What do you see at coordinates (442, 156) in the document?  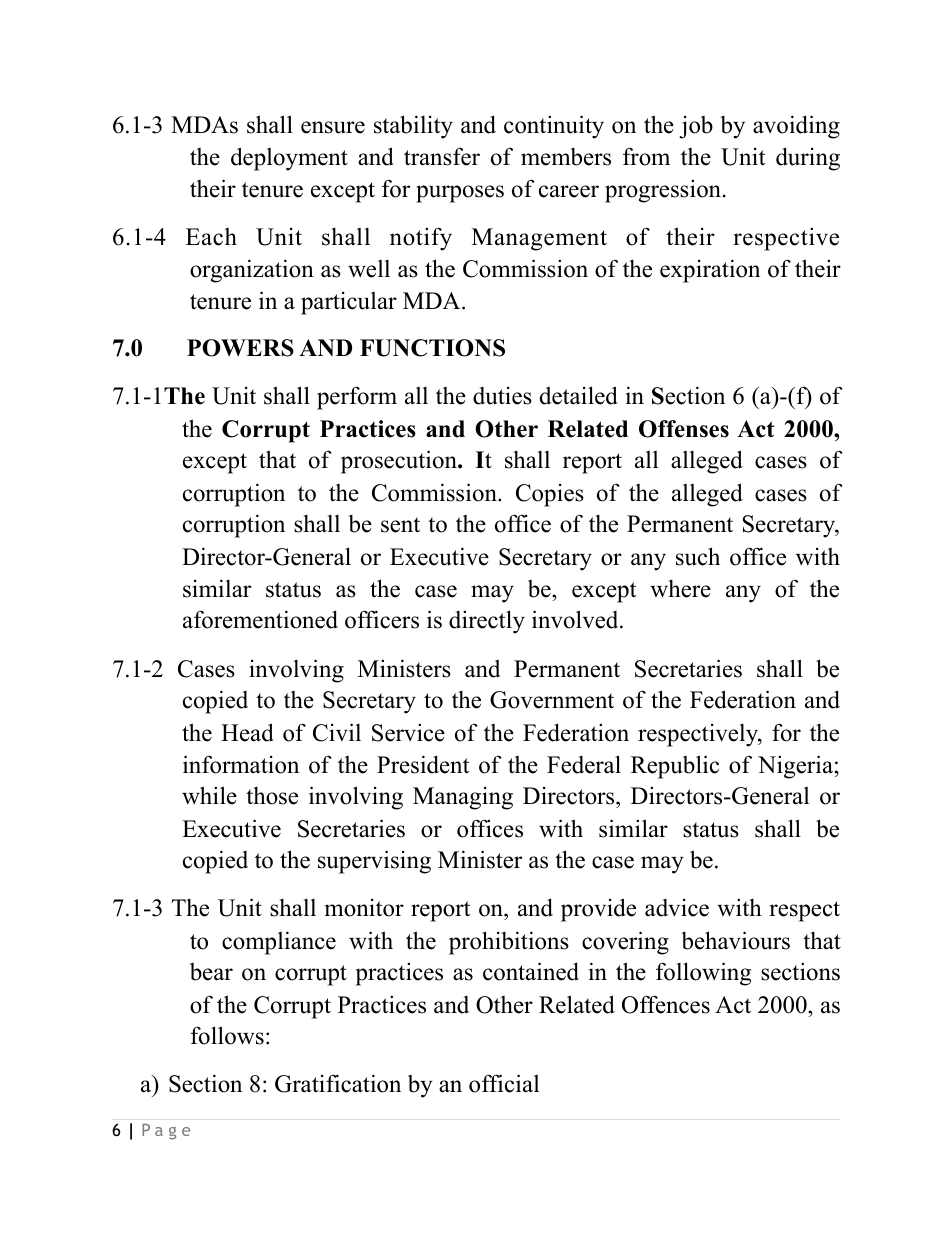 I see `transfer` at bounding box center [442, 156].
